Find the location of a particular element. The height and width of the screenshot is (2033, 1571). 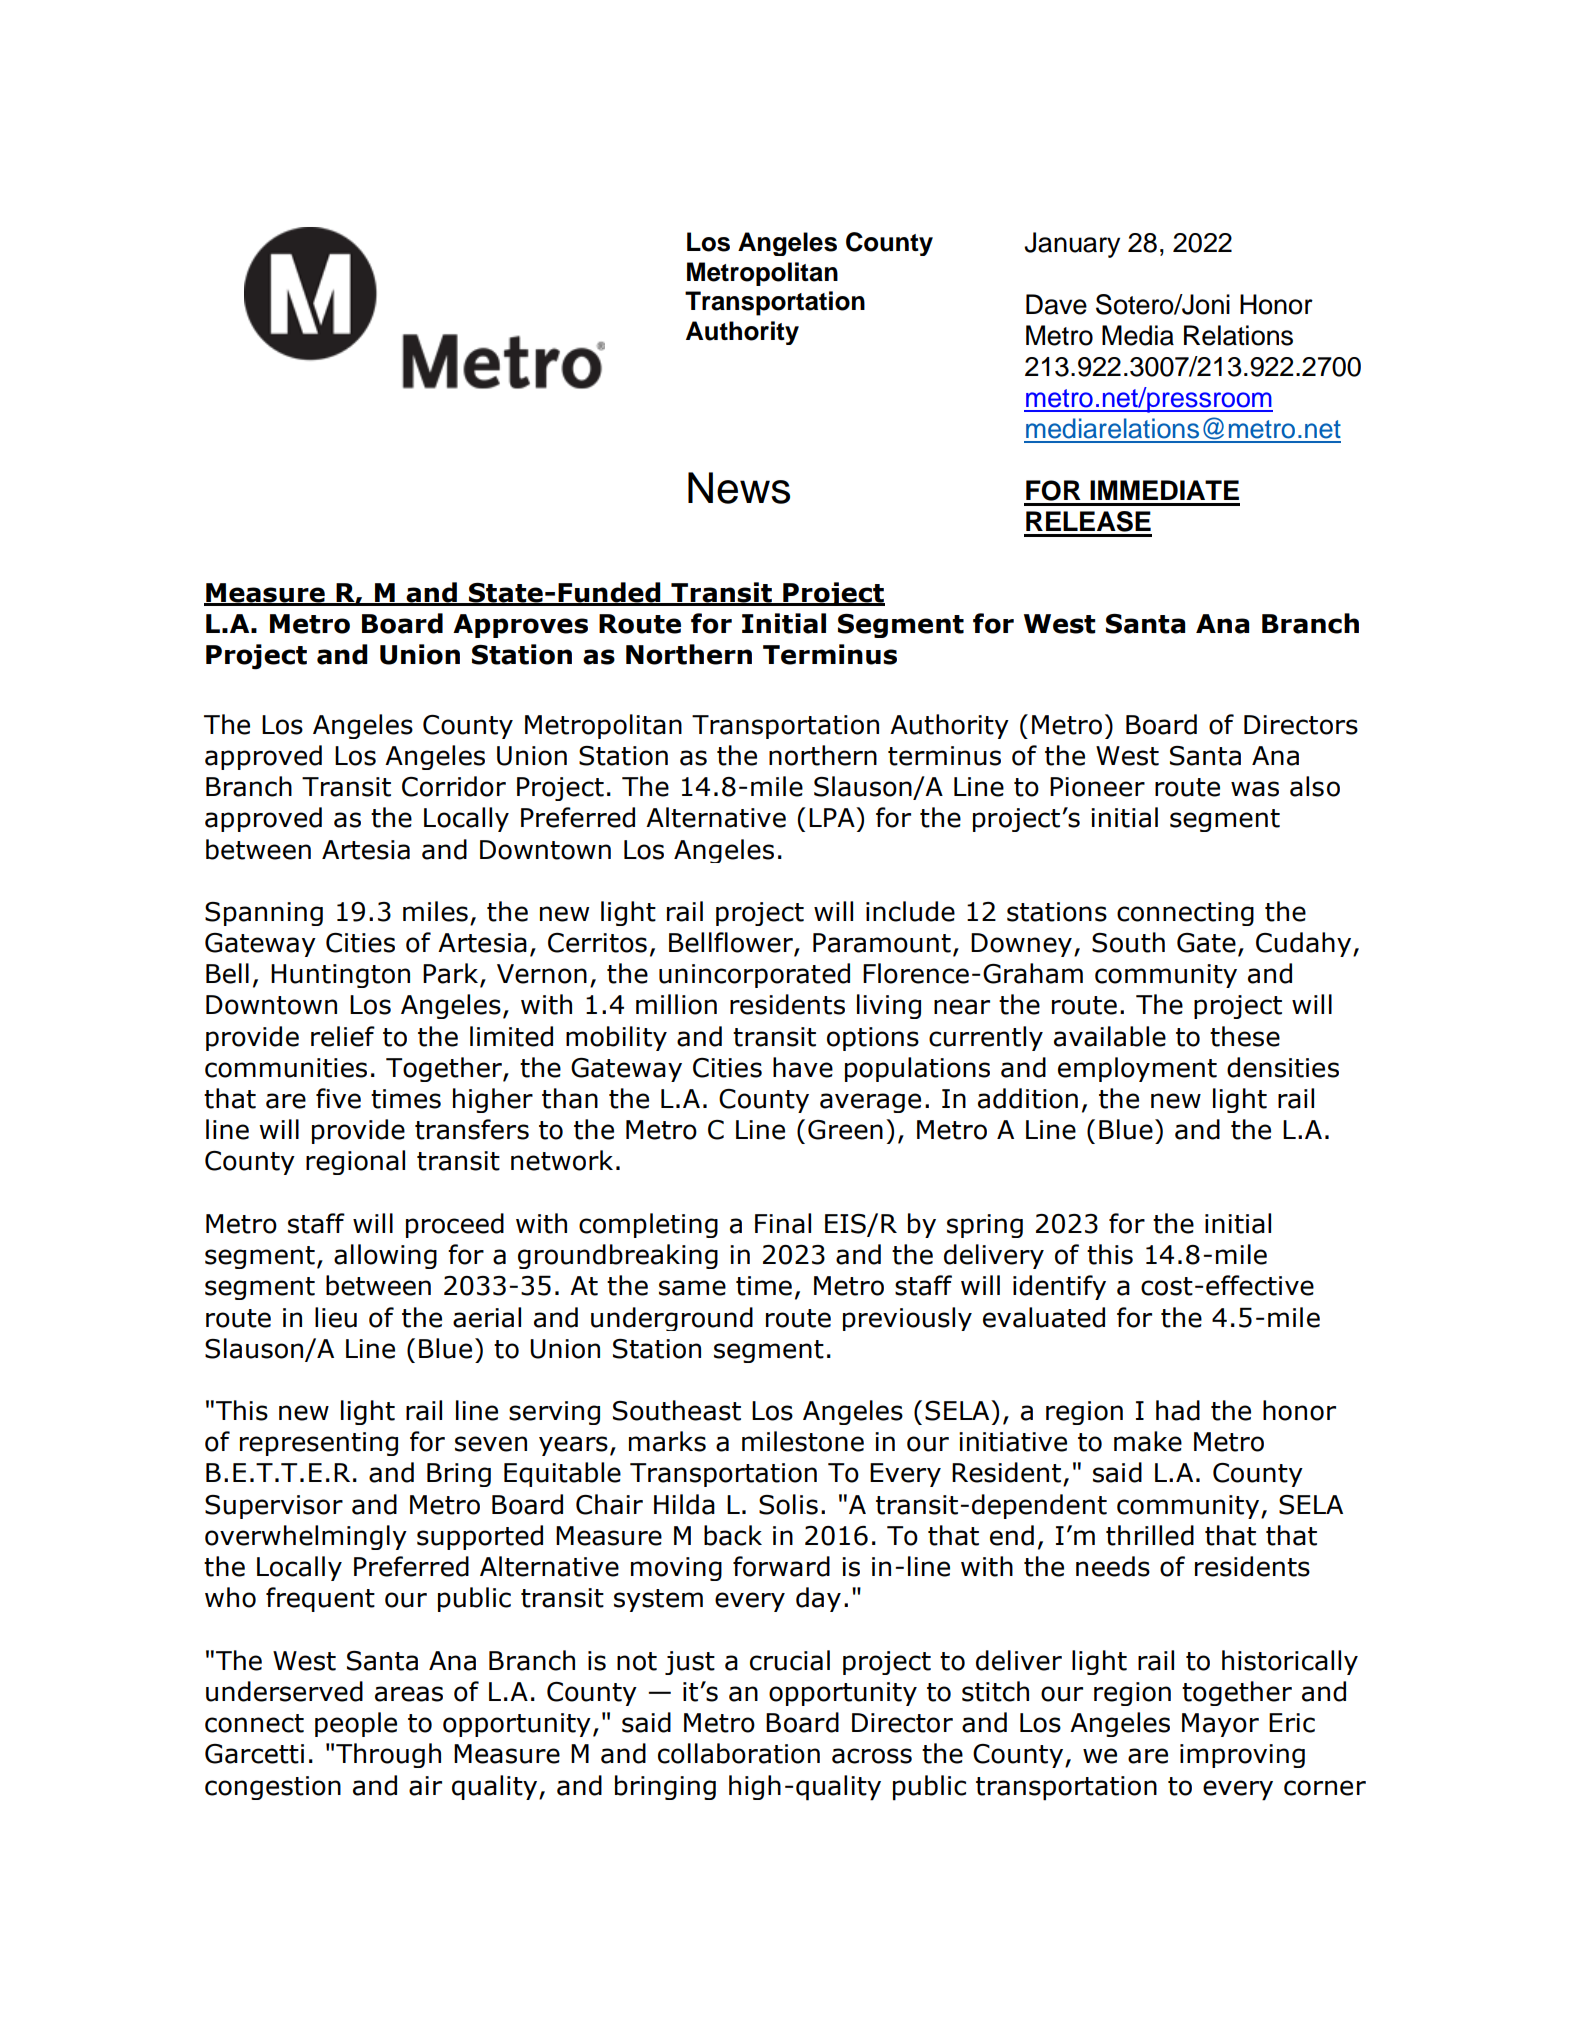

relief is located at coordinates (343, 1036).
